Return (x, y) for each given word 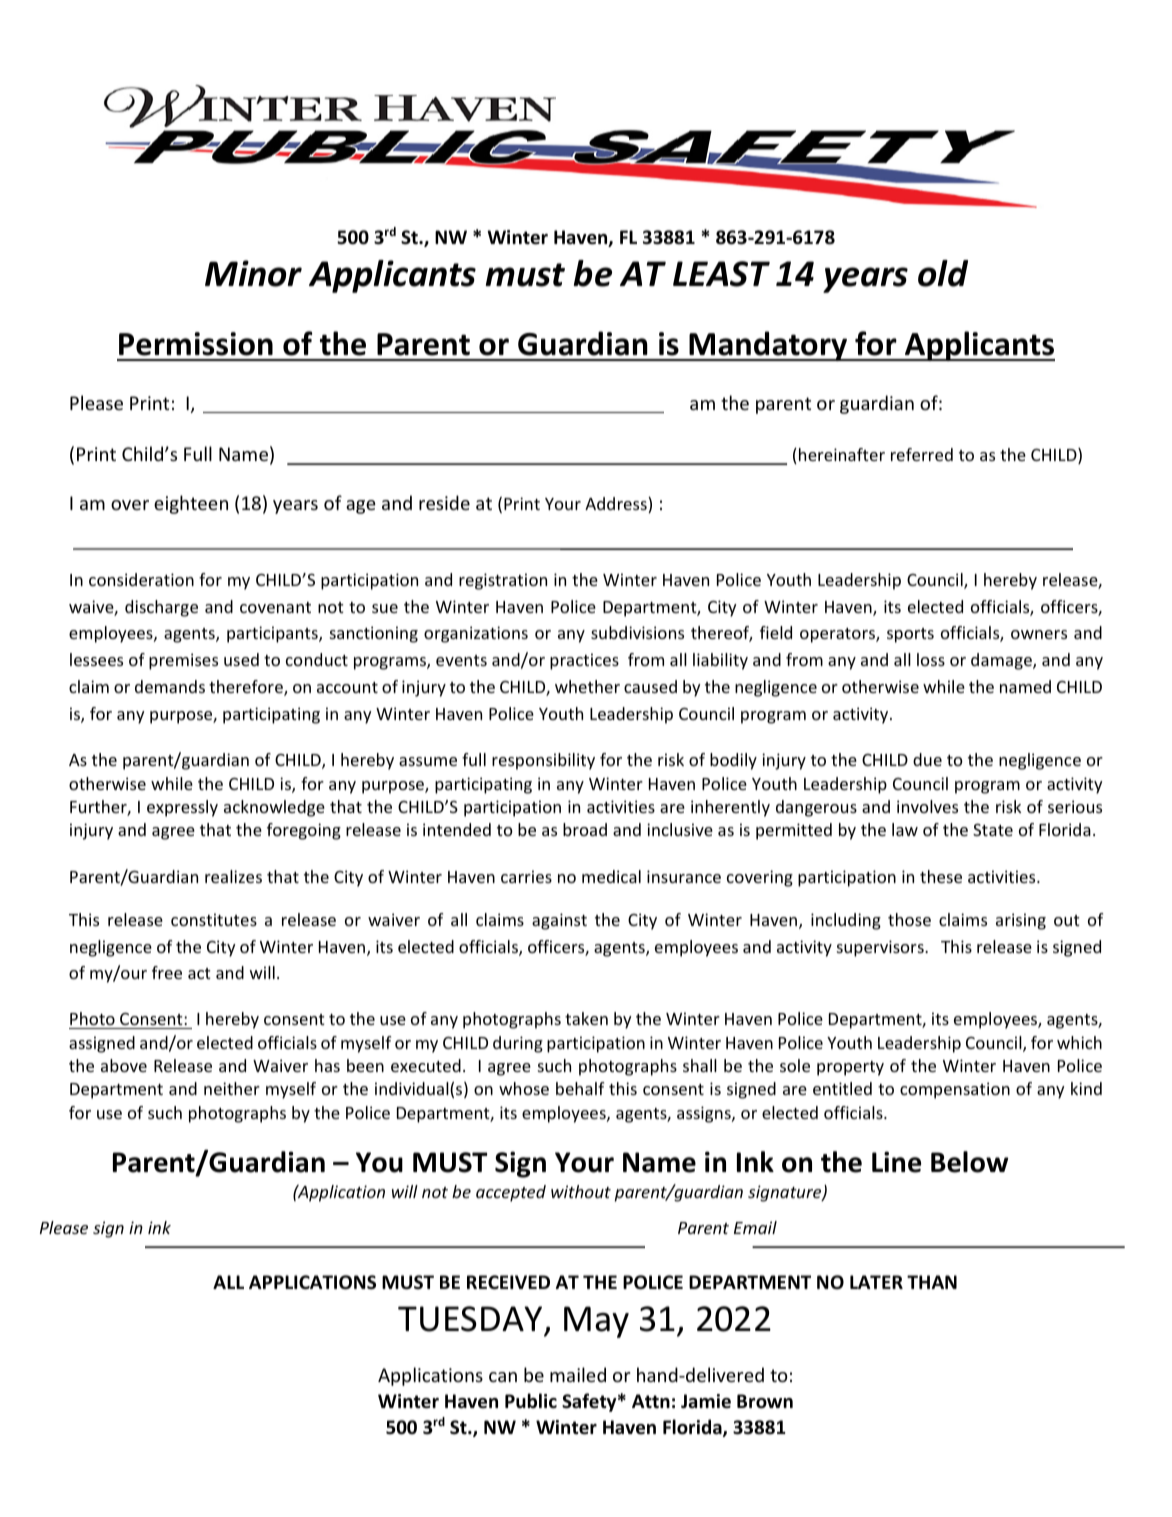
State (993, 829)
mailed (578, 1374)
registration (503, 581)
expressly (182, 808)
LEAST (721, 274)
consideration (141, 579)
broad (585, 829)
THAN (932, 1282)
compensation (955, 1090)
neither (232, 1088)
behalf (580, 1088)
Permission (196, 344)
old (943, 273)
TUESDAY (470, 1319)
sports (910, 635)
